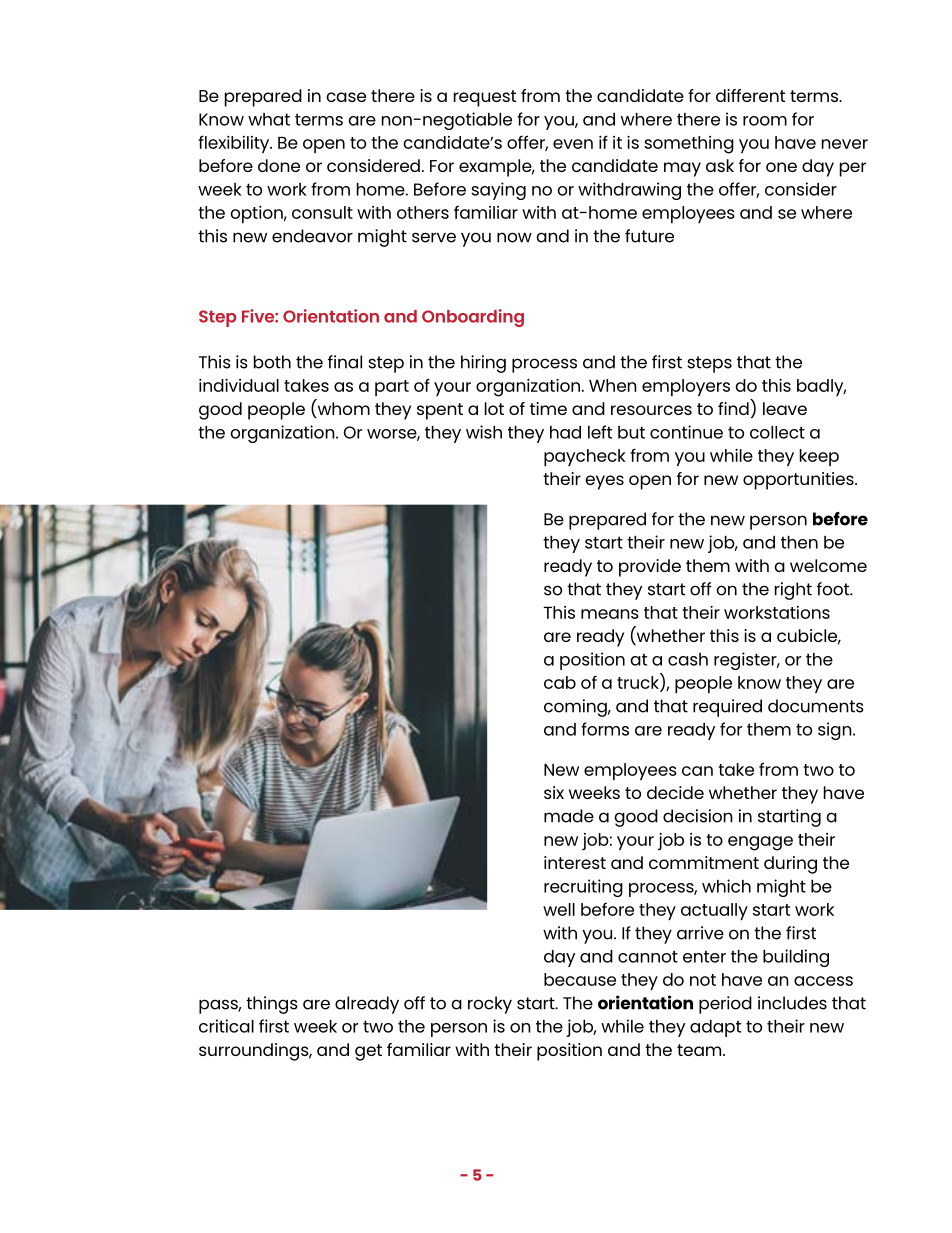 Image resolution: width=952 pixels, height=1233 pixels. Describe the element at coordinates (760, 843) in the screenshot. I see `engage` at that location.
